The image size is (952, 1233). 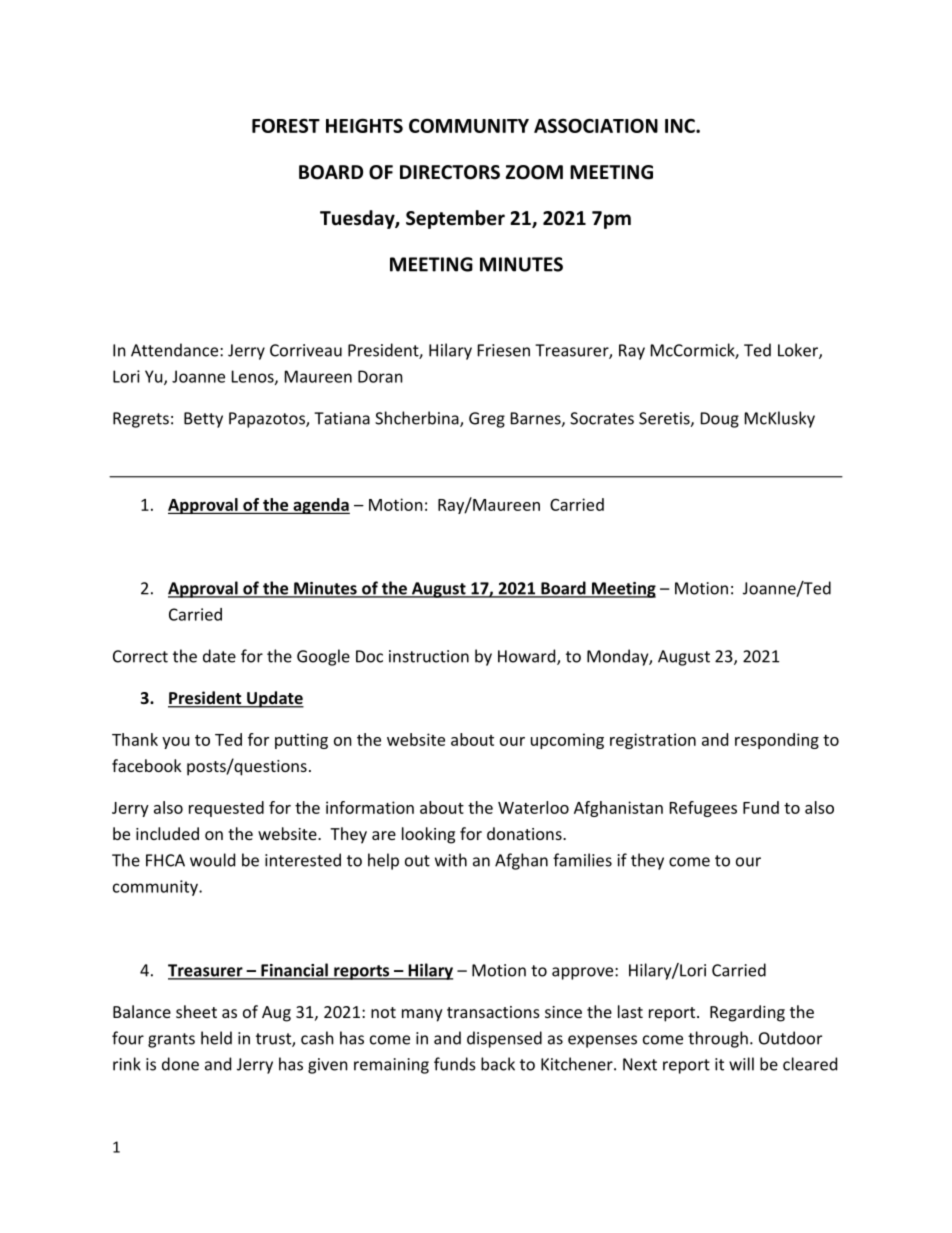 I want to click on looking, so click(x=428, y=835).
